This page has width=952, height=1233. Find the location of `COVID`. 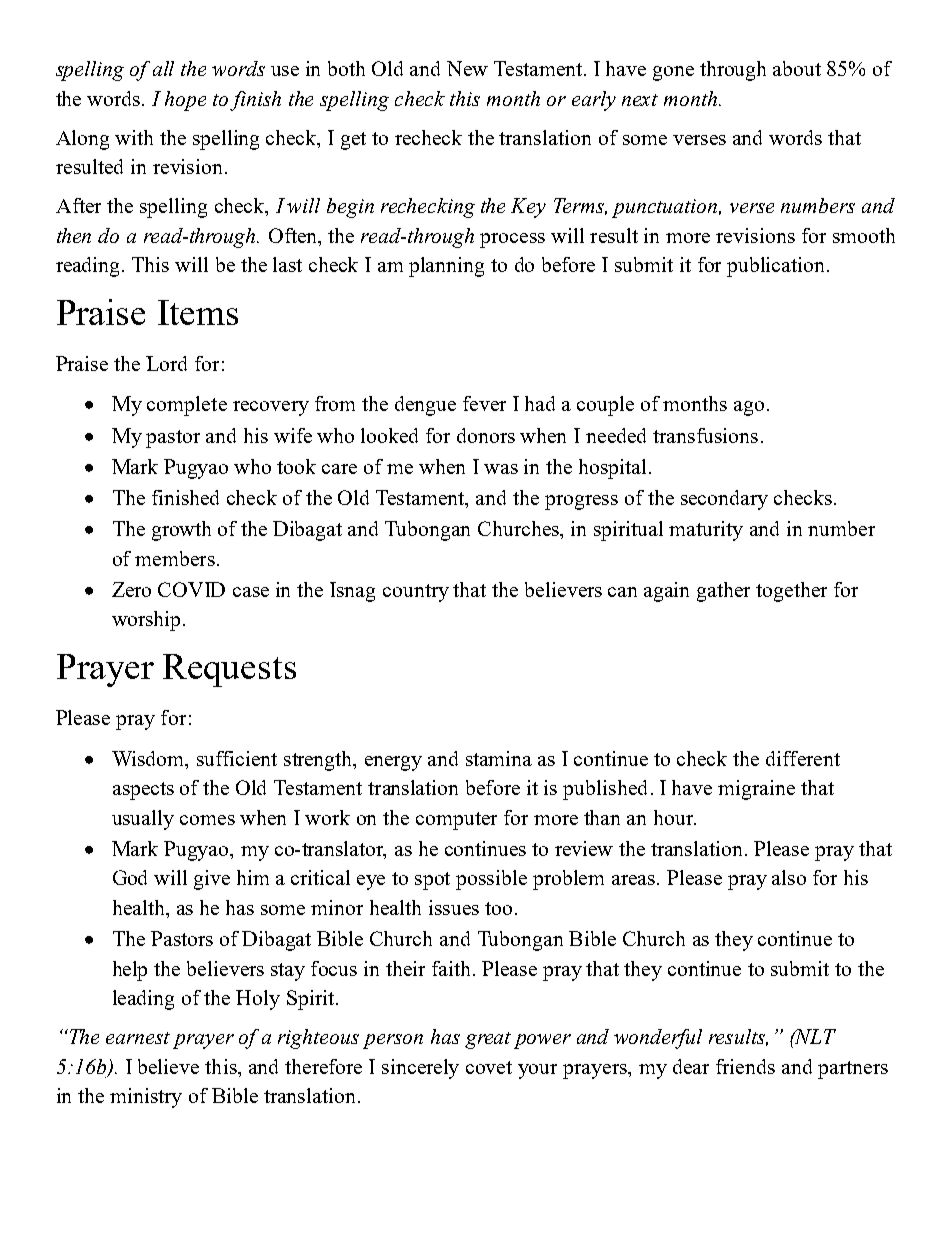

COVID is located at coordinates (191, 589).
